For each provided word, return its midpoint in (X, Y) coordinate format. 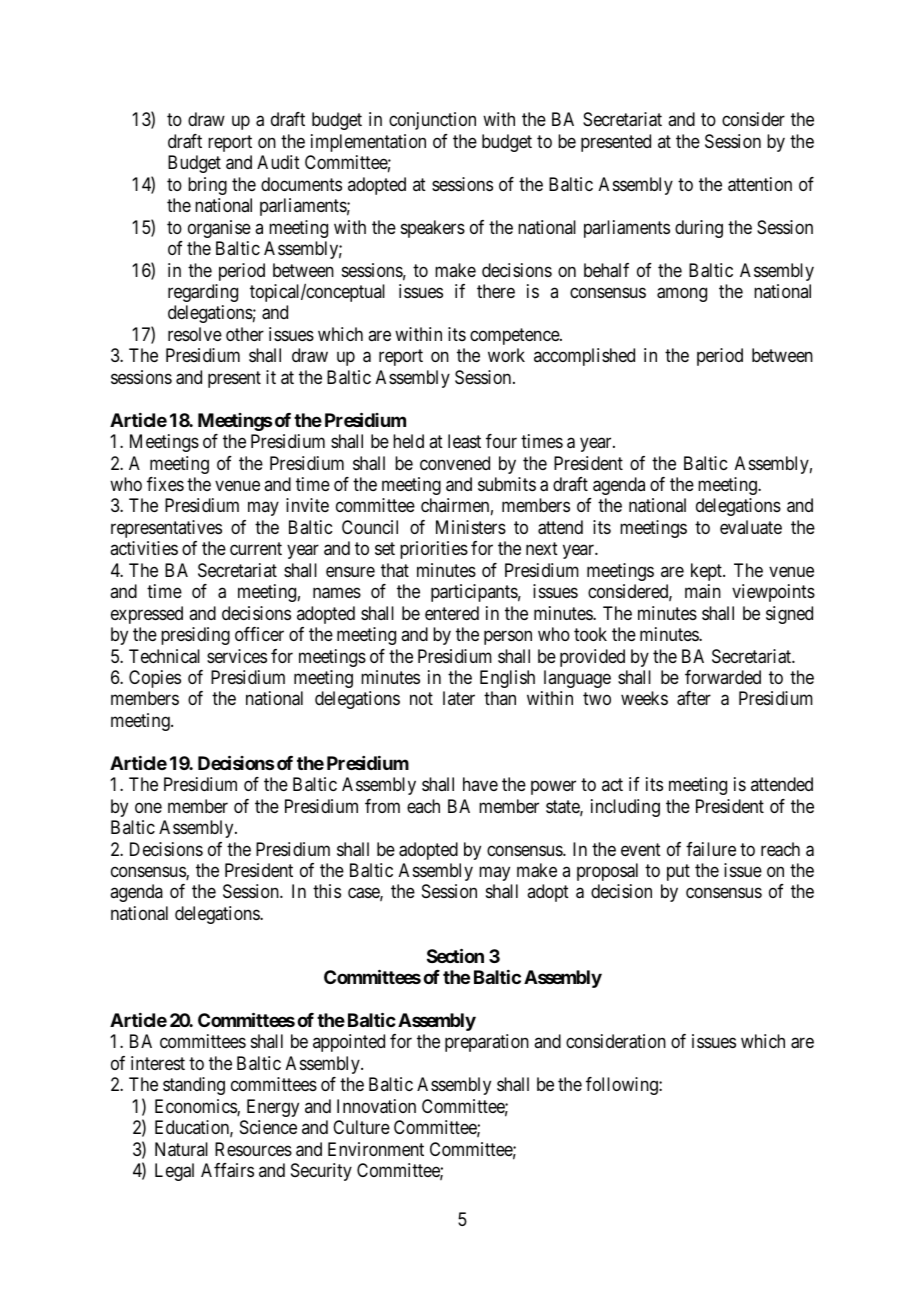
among (682, 294)
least (464, 441)
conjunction (432, 121)
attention (760, 184)
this (327, 891)
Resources (253, 1149)
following (623, 1086)
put (678, 872)
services (237, 656)
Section (455, 955)
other (245, 334)
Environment (376, 1149)
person (508, 638)
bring (207, 186)
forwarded (723, 677)
